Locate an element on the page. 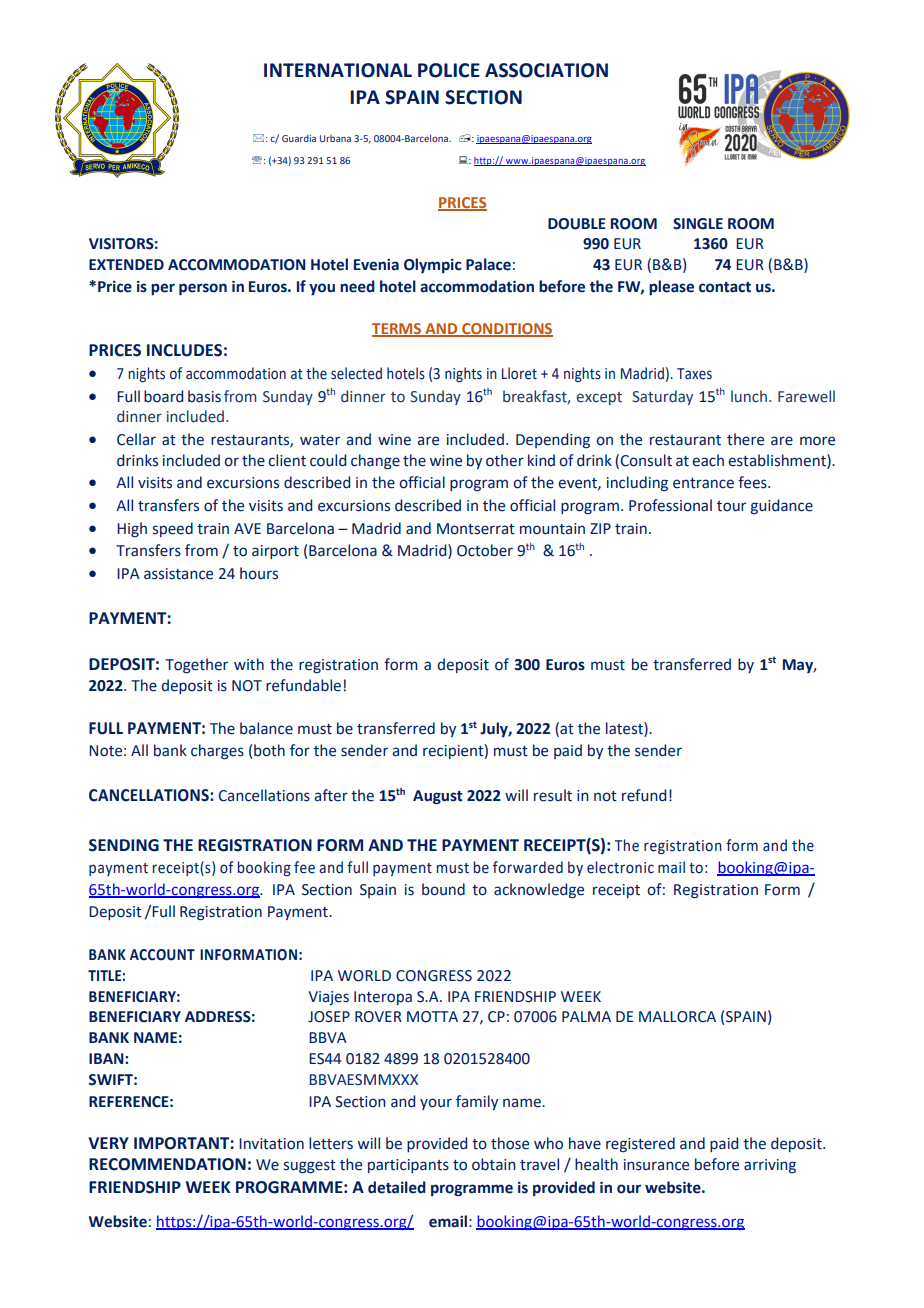 This page has width=924, height=1308. Guardia is located at coordinates (299, 138).
